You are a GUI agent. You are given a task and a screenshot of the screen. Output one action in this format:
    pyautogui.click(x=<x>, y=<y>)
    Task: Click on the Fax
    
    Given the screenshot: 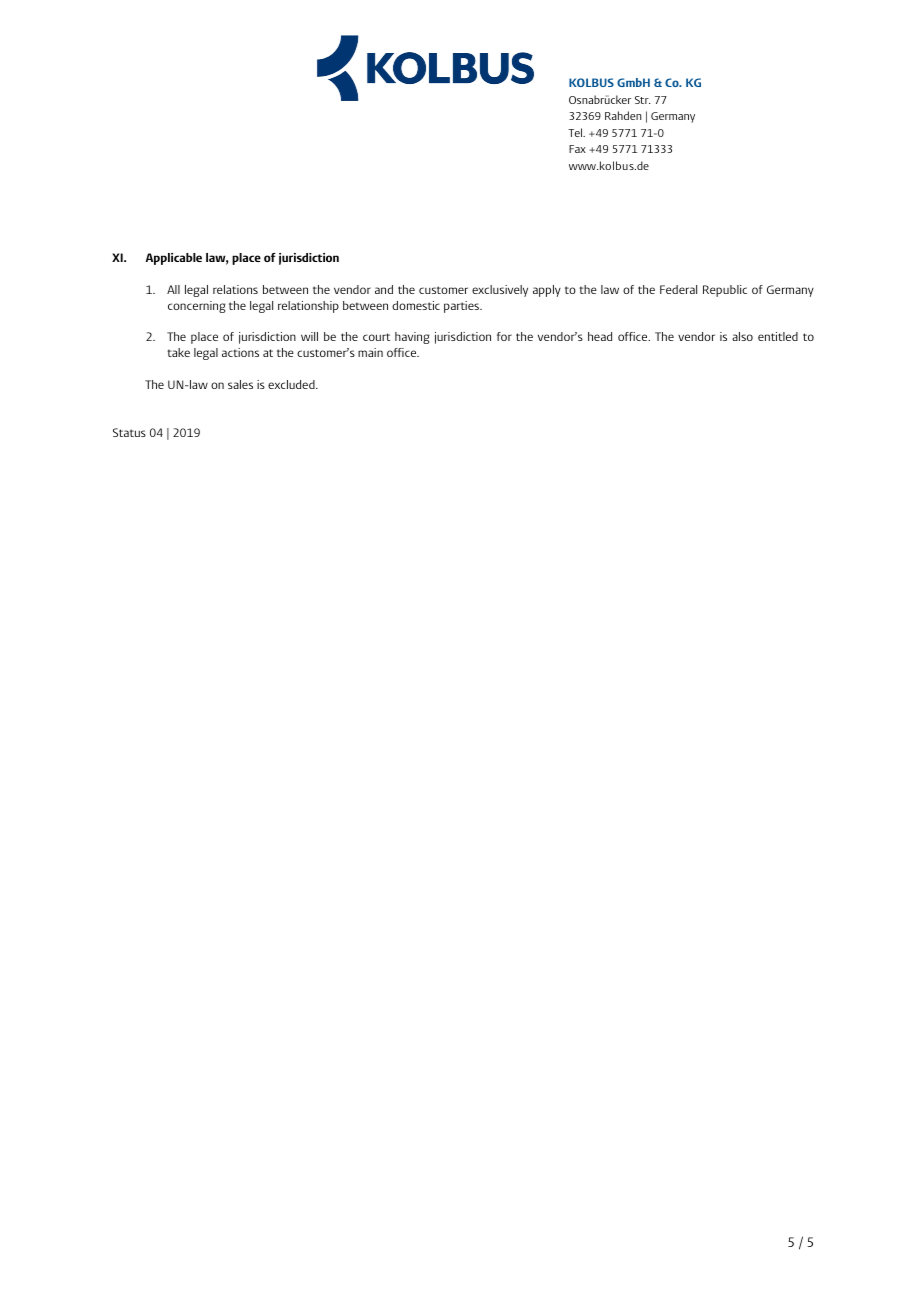 What is the action you would take?
    pyautogui.click(x=577, y=149)
